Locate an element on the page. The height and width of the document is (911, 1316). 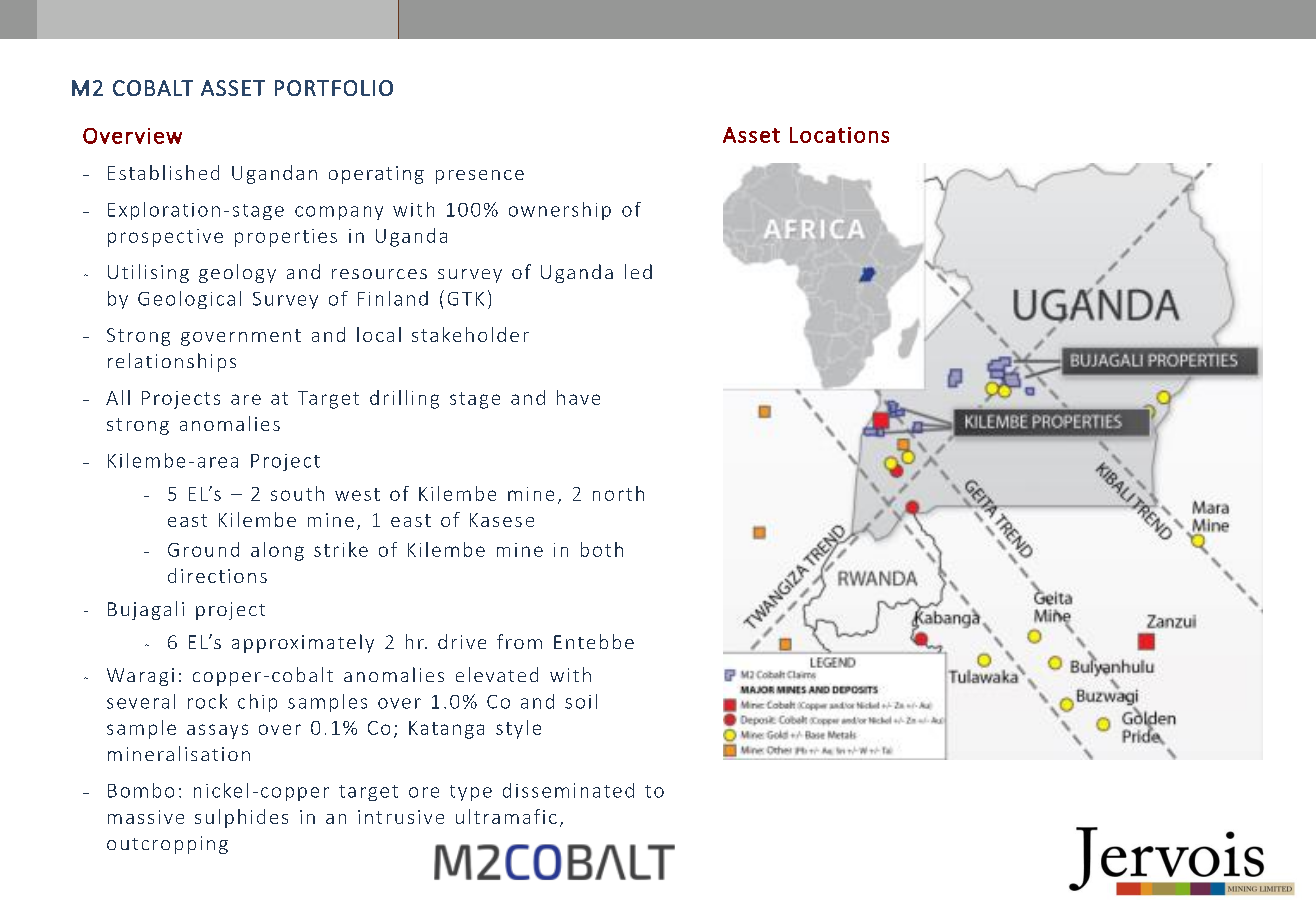
GTK is located at coordinates (466, 299).
